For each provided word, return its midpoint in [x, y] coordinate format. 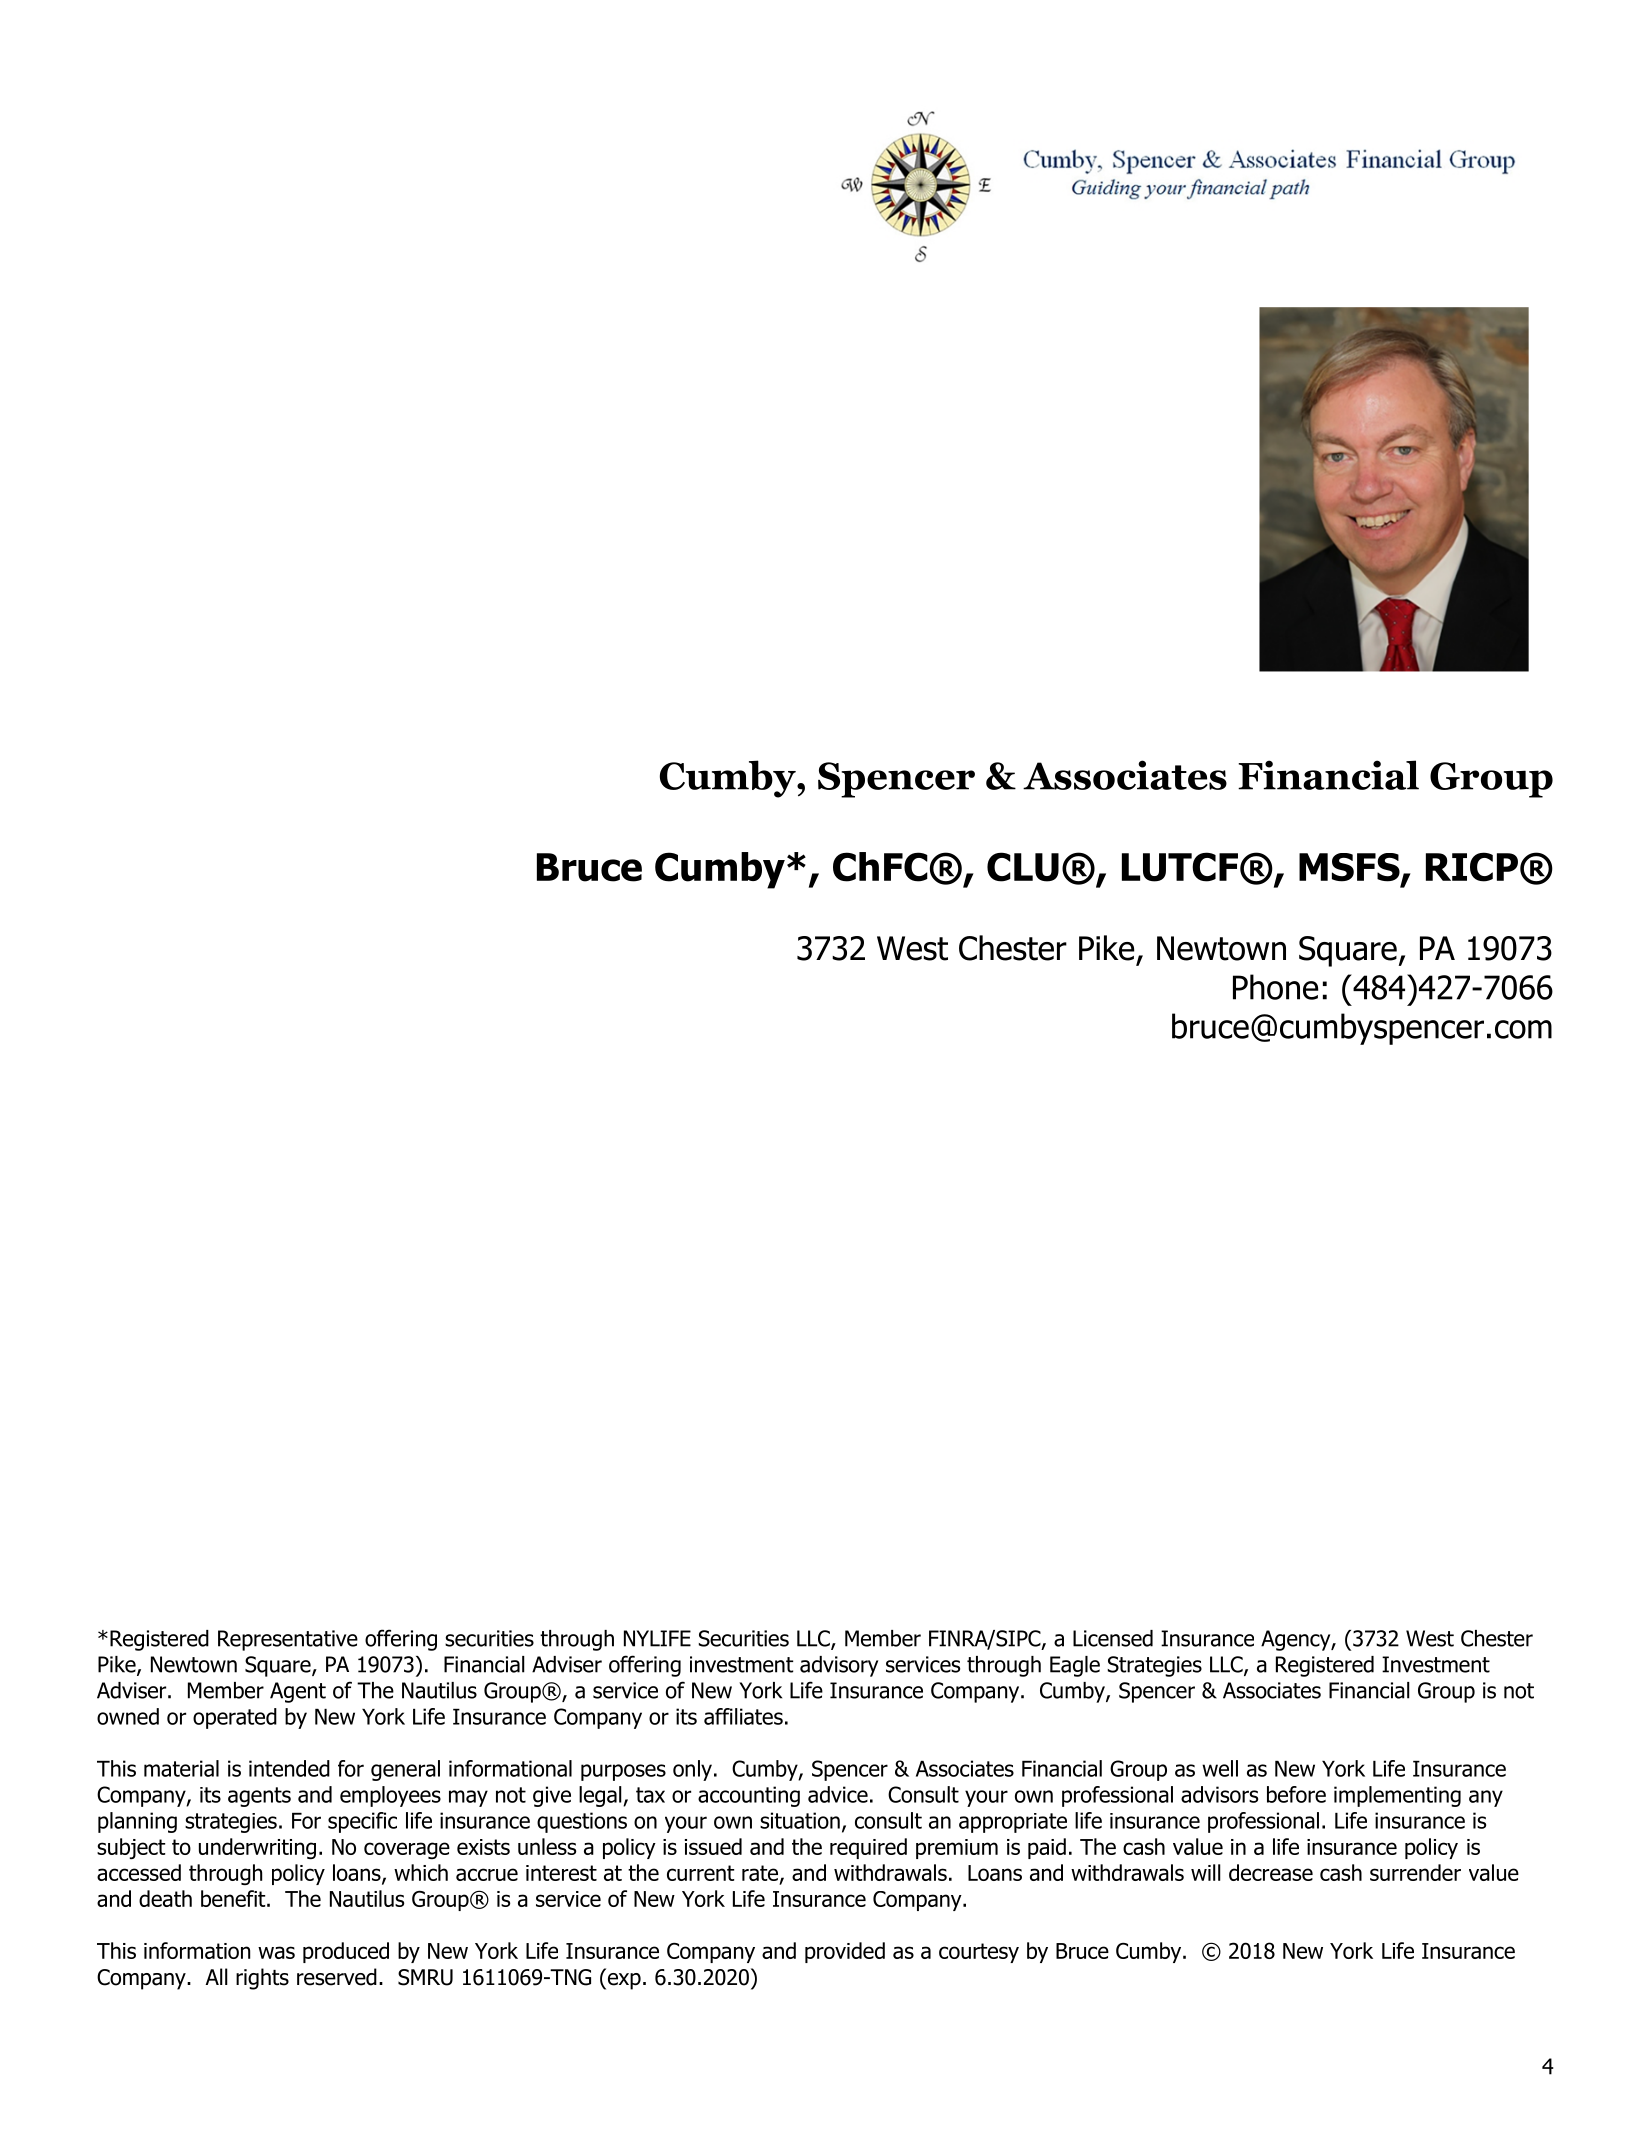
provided [845, 1952]
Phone [1275, 987]
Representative [288, 1640]
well [1220, 1768]
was [276, 1952]
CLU [1023, 867]
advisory [839, 1666]
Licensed [1113, 1638]
